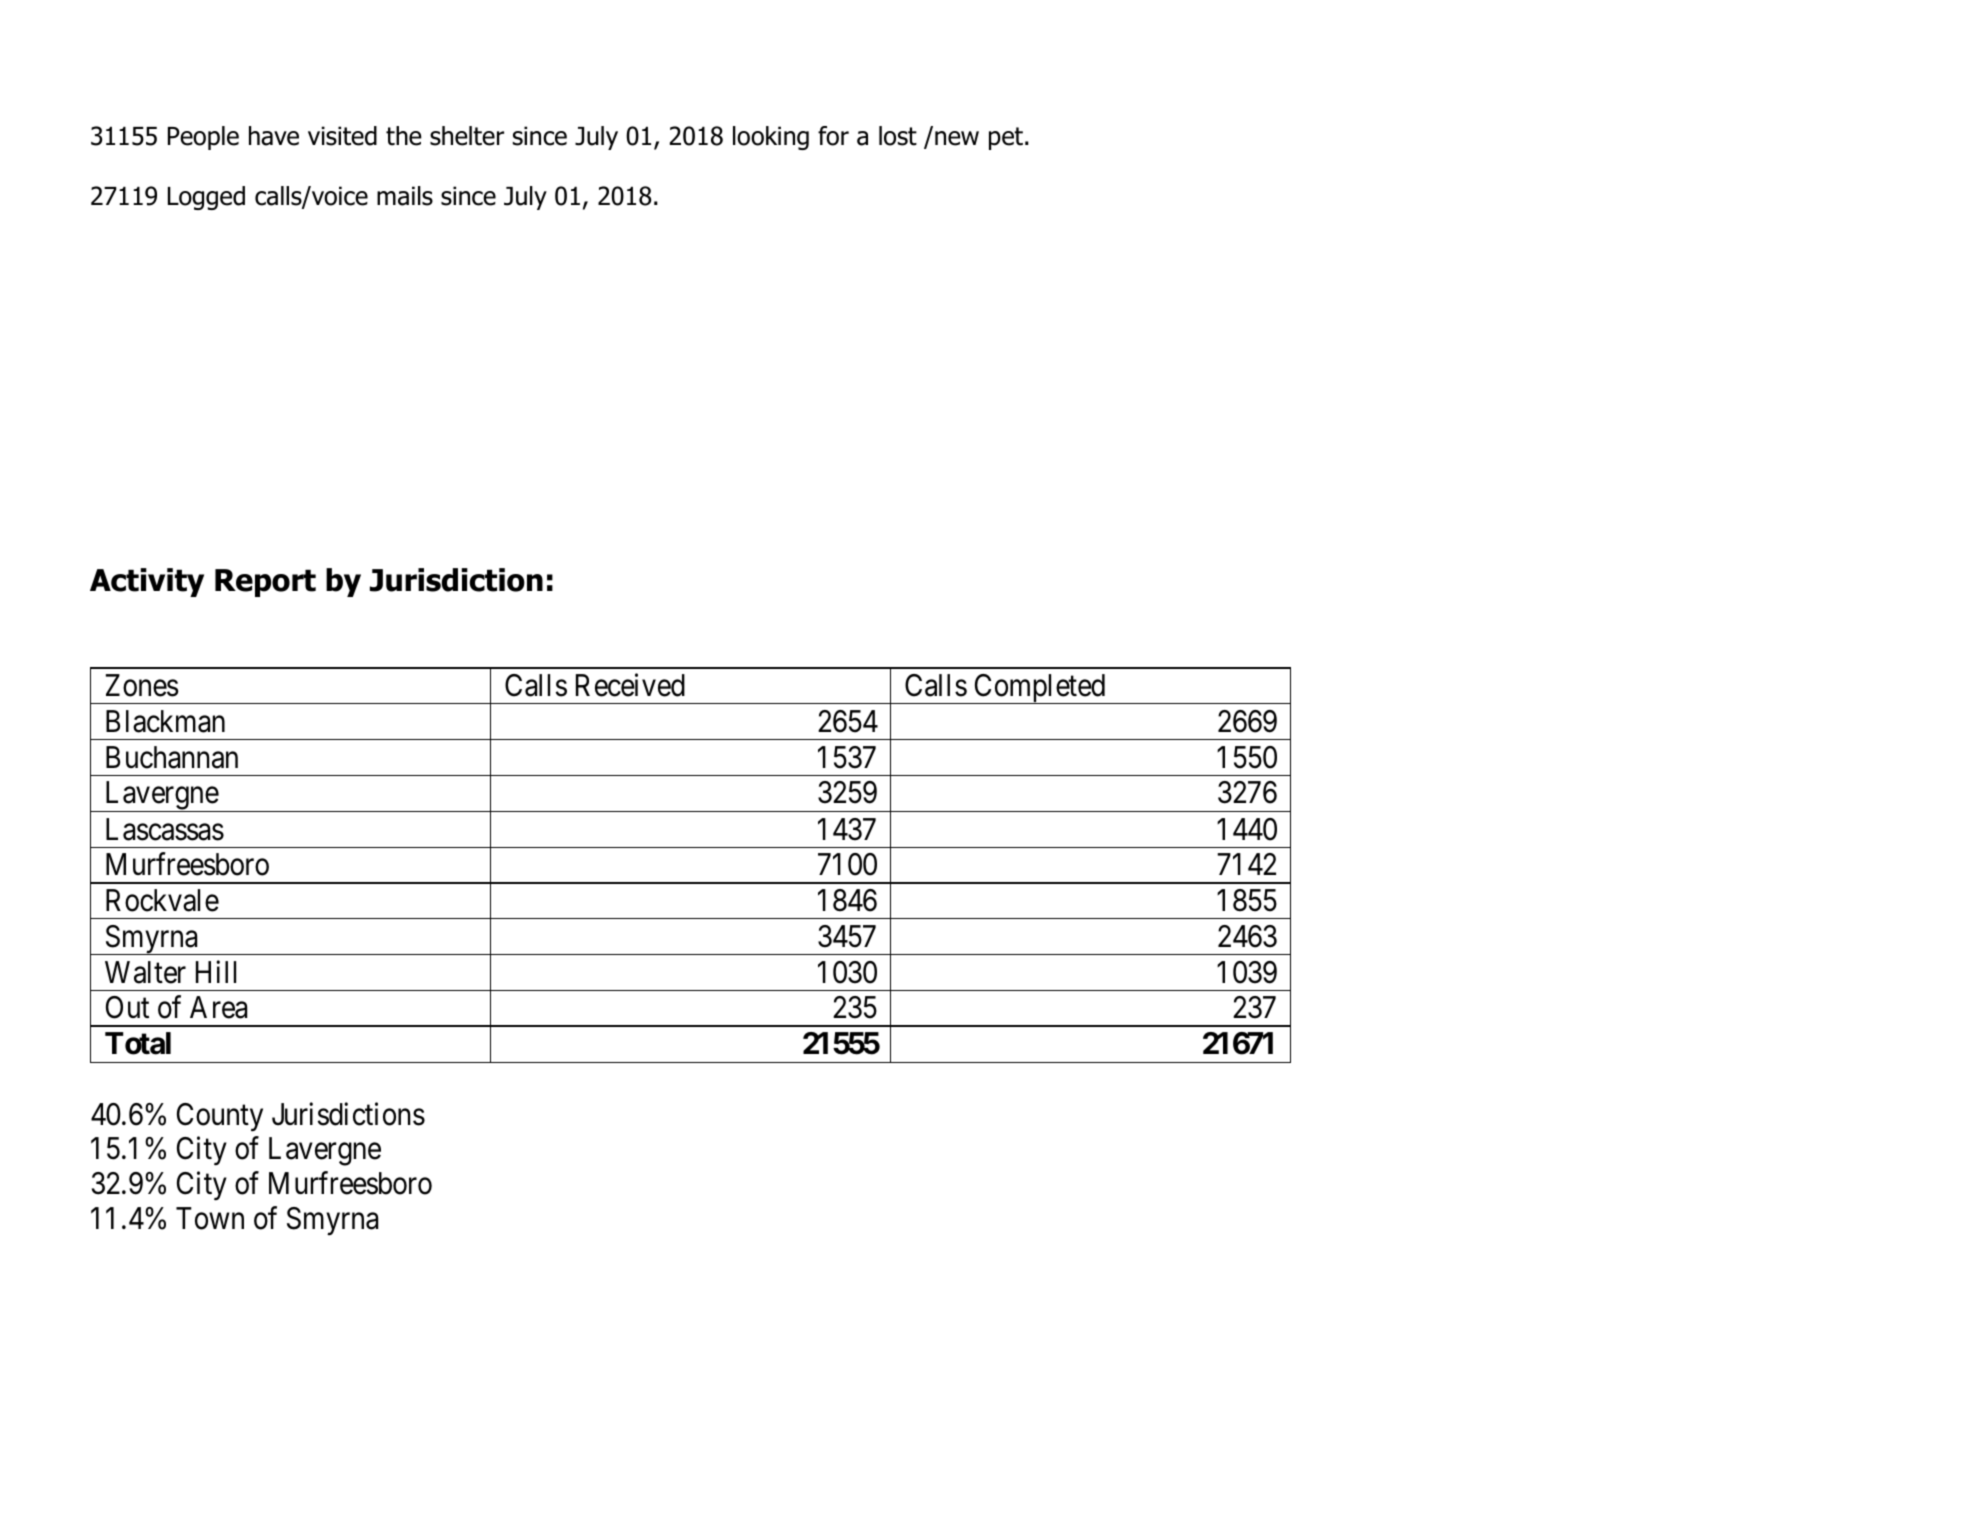 The image size is (1984, 1533). Describe the element at coordinates (142, 685) in the screenshot. I see `Zones` at that location.
